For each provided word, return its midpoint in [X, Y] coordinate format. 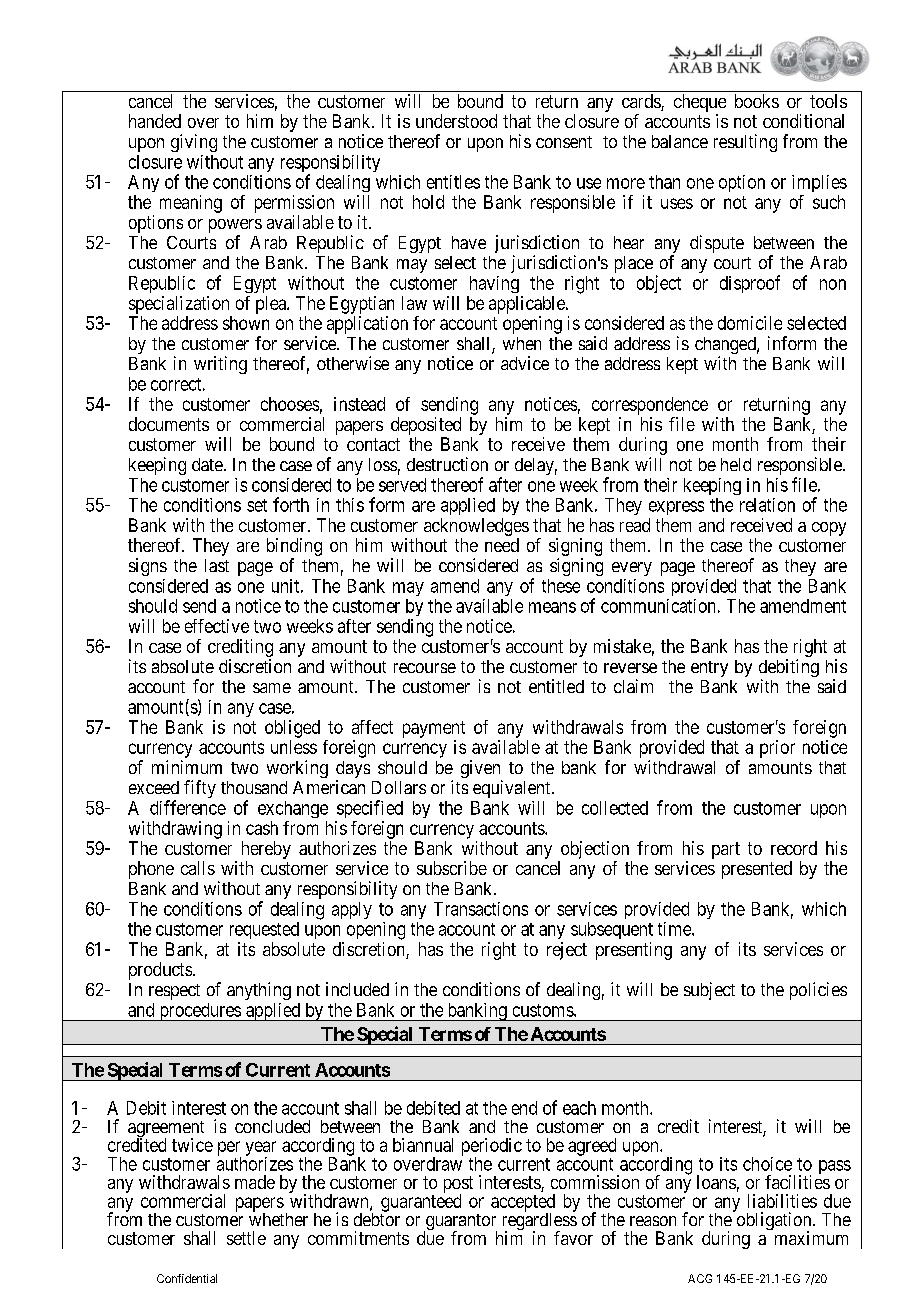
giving [194, 143]
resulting [745, 143]
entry [709, 669]
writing [220, 365]
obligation [774, 1222]
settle [246, 1238]
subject [709, 991]
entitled [556, 686]
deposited [426, 426]
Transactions [481, 909]
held [736, 464]
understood [456, 121]
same [272, 688]
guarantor [460, 1223]
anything [259, 991]
